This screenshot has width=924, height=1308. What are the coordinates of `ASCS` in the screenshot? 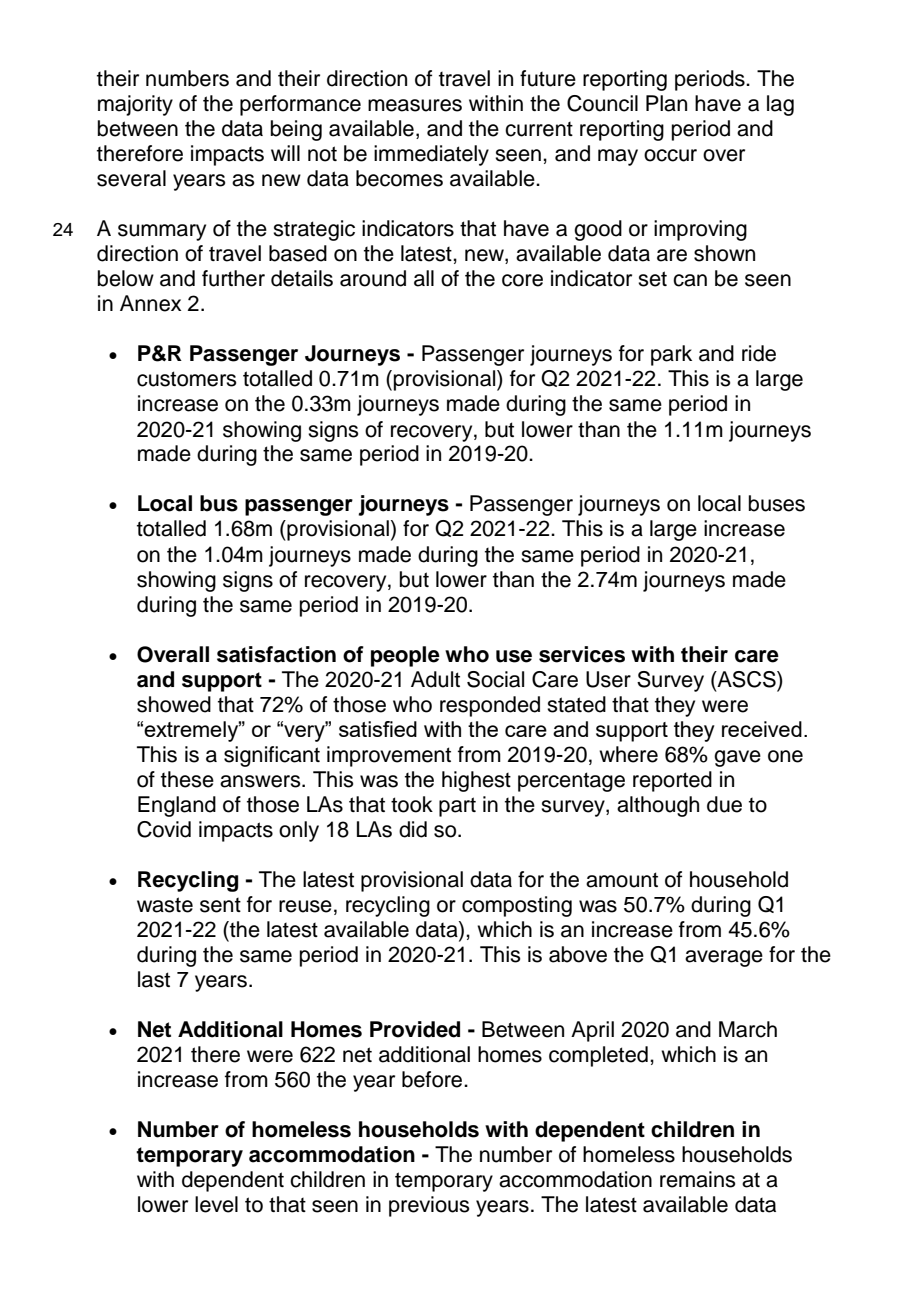 It's located at (746, 679).
